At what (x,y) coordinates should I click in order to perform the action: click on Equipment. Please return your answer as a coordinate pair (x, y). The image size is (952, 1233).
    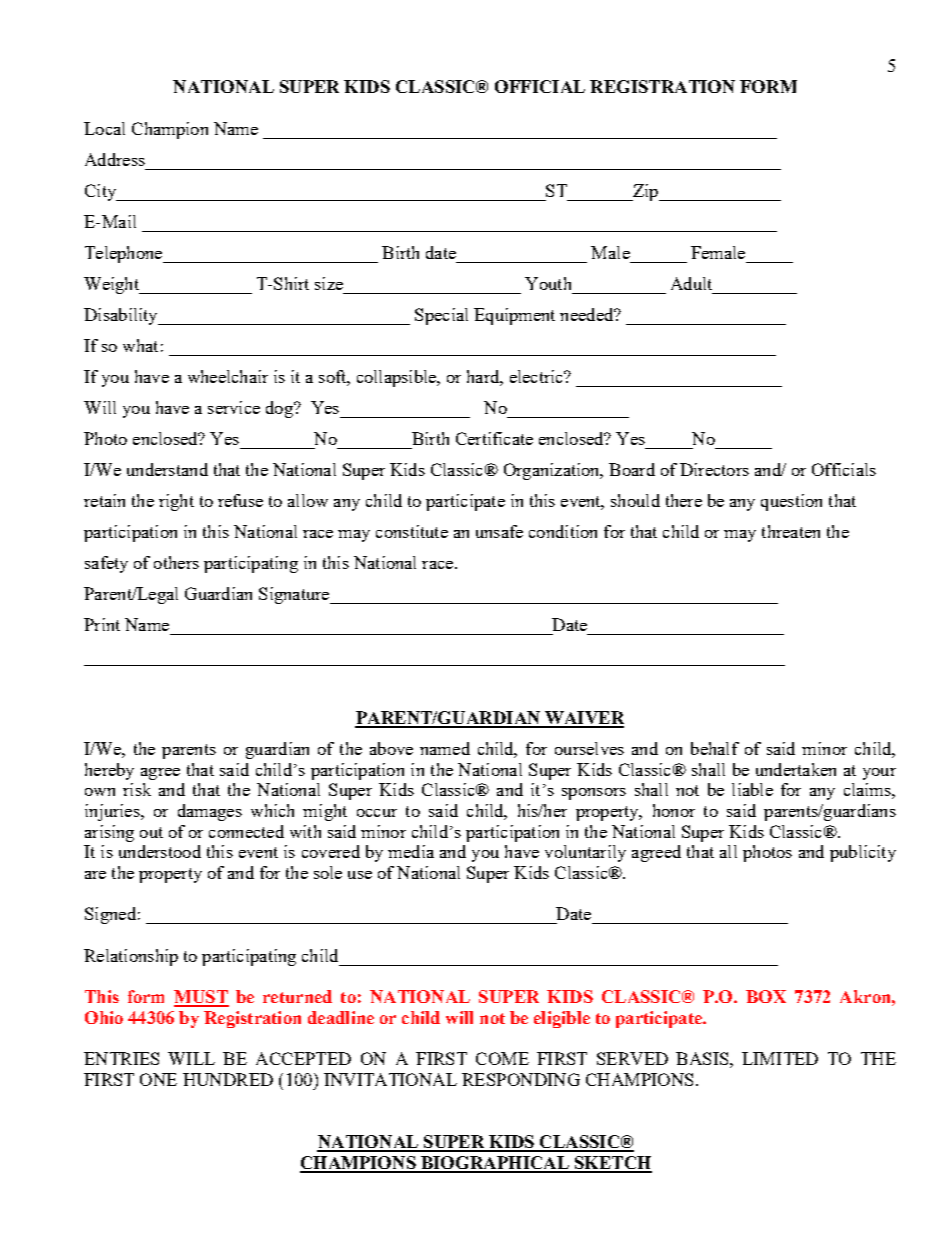
    Looking at the image, I should click on (514, 316).
